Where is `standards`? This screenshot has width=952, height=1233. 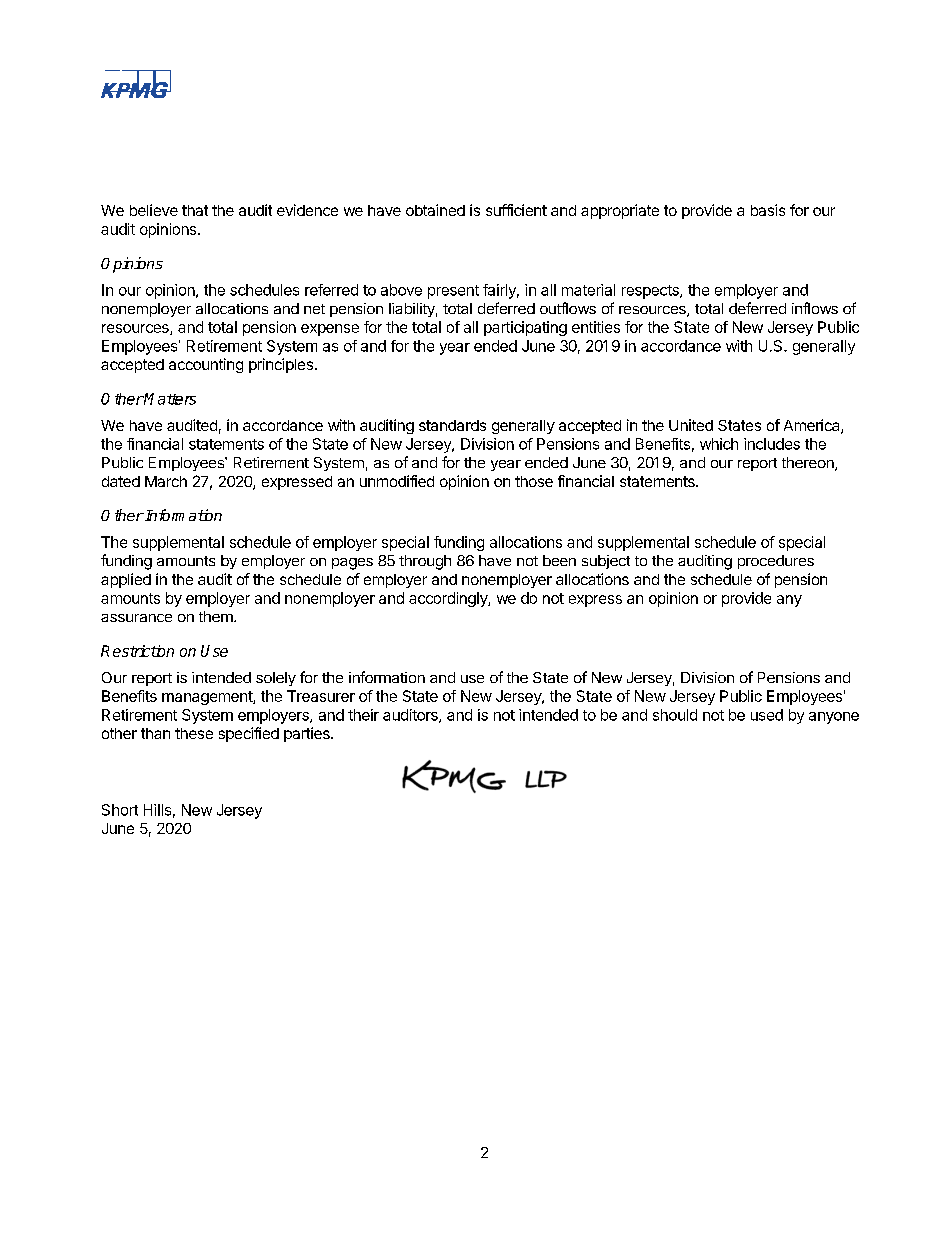
standards is located at coordinates (452, 425).
